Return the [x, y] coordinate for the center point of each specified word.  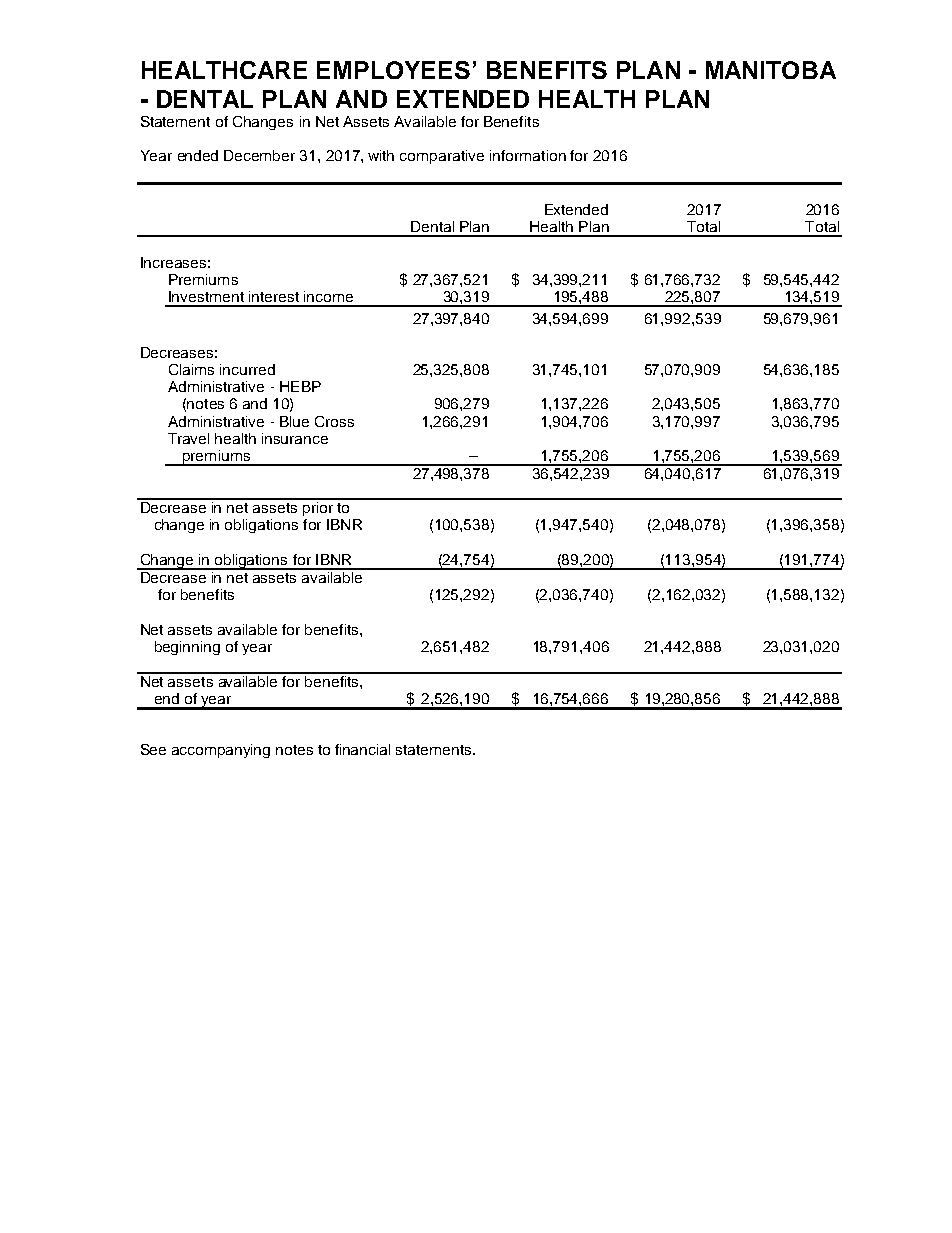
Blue [294, 421]
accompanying [221, 751]
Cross [334, 421]
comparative [442, 157]
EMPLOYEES [393, 70]
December [259, 155]
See [153, 749]
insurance [295, 438]
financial [362, 749]
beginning [187, 648]
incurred [247, 369]
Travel [188, 438]
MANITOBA [771, 70]
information [528, 155]
